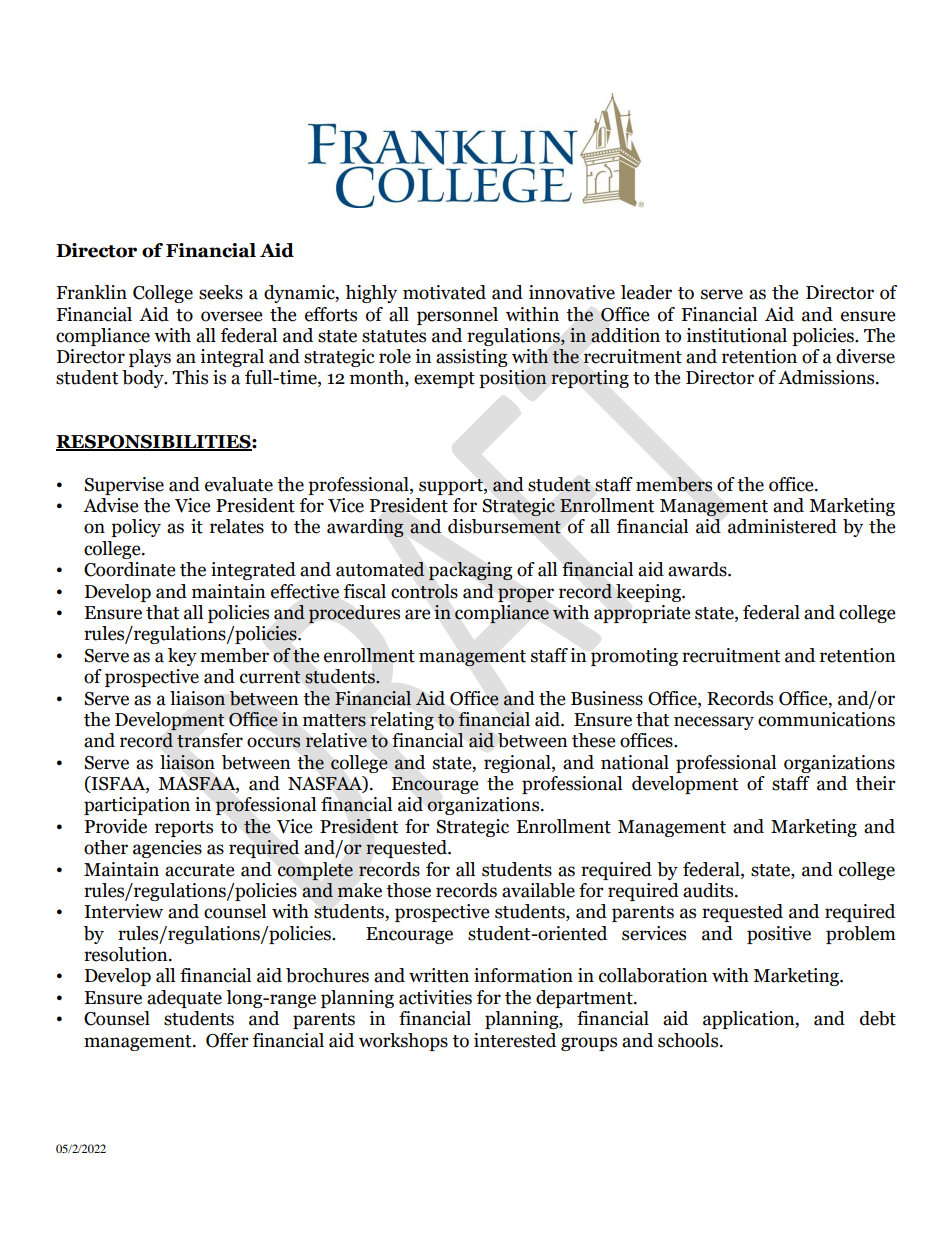 This document has width=952, height=1233. Describe the element at coordinates (184, 999) in the document. I see `adequate` at that location.
